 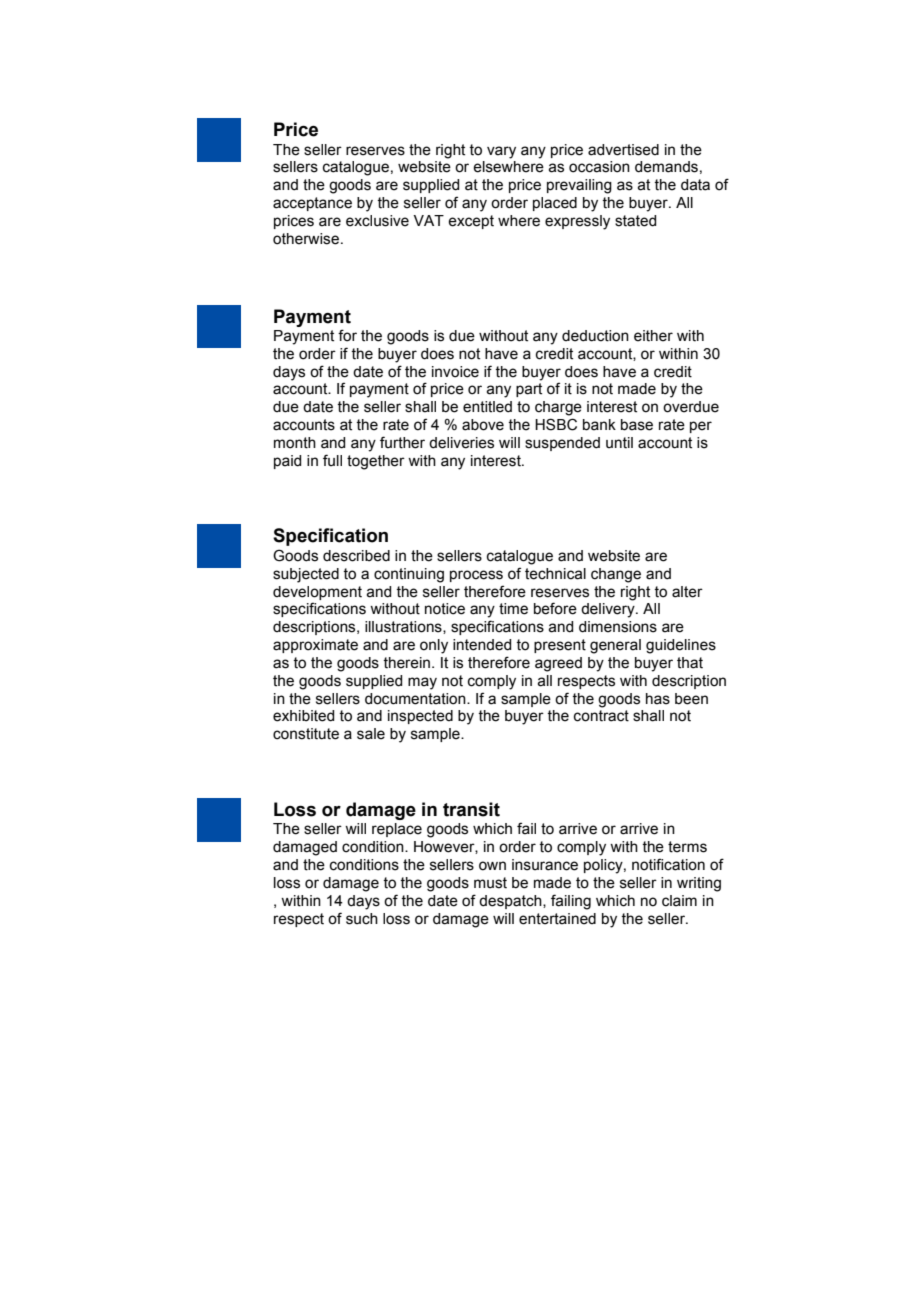 I want to click on month, so click(x=295, y=443).
